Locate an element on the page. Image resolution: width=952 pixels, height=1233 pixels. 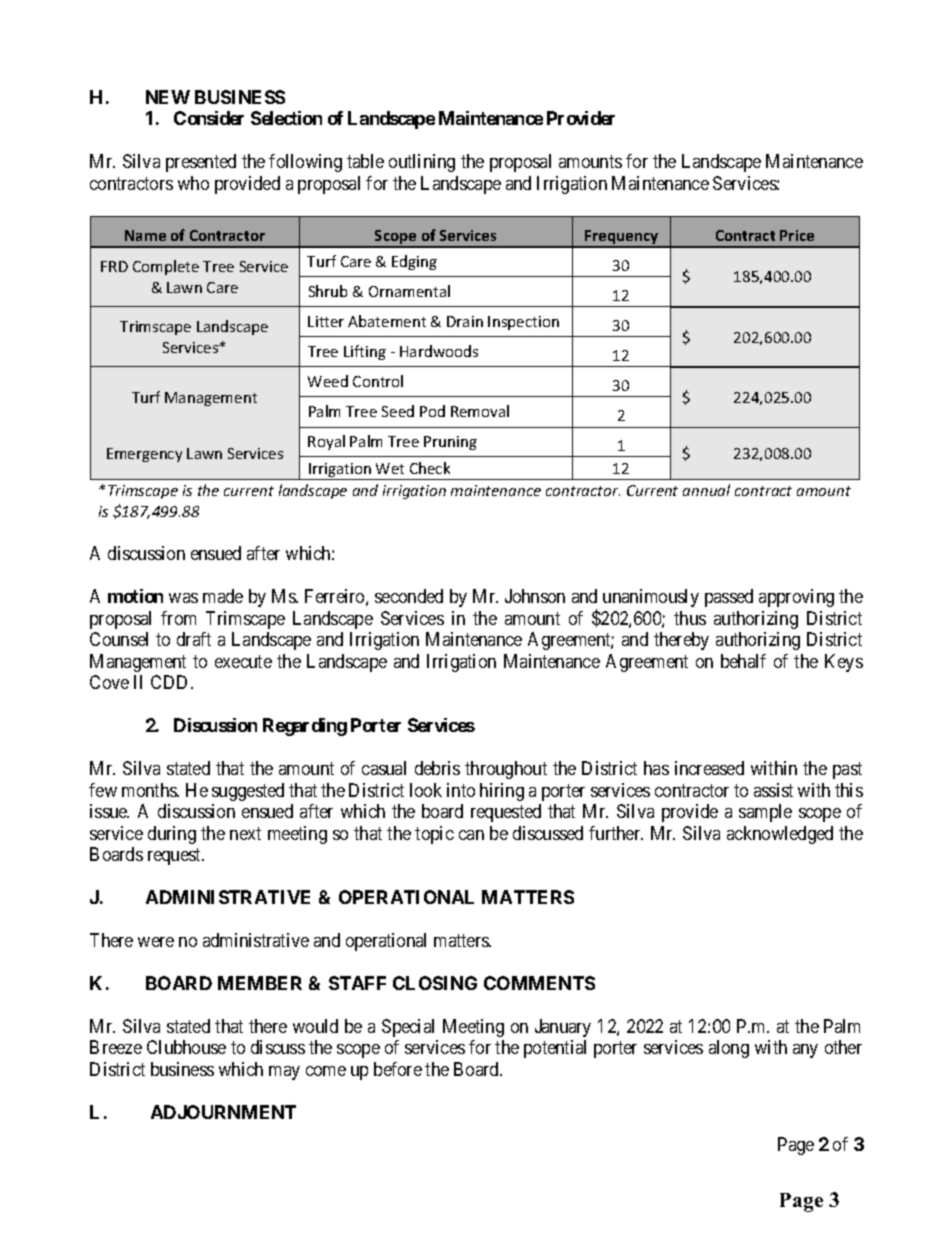
was is located at coordinates (183, 598).
